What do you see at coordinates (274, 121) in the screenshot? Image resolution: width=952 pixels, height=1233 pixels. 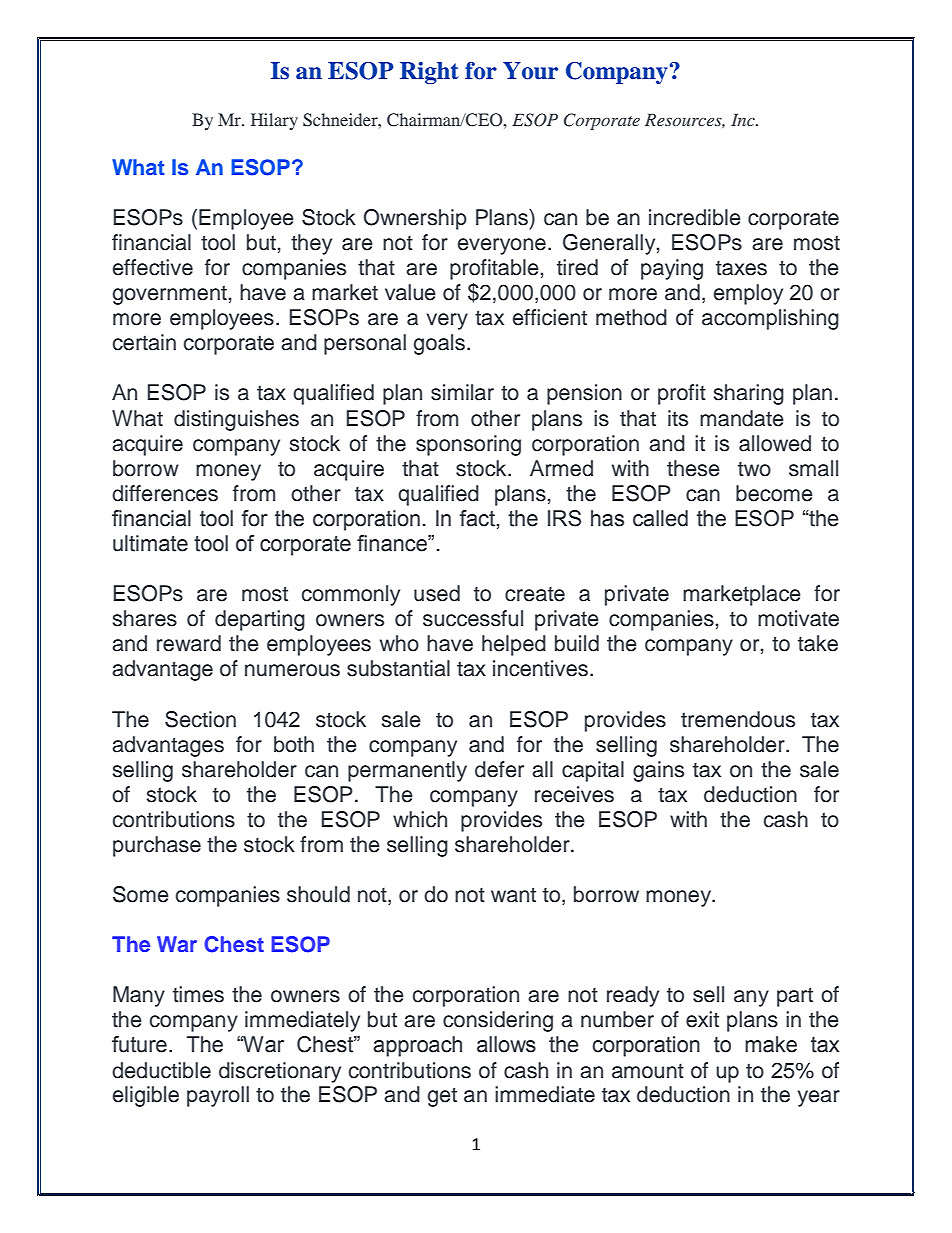 I see `Hilary` at bounding box center [274, 121].
